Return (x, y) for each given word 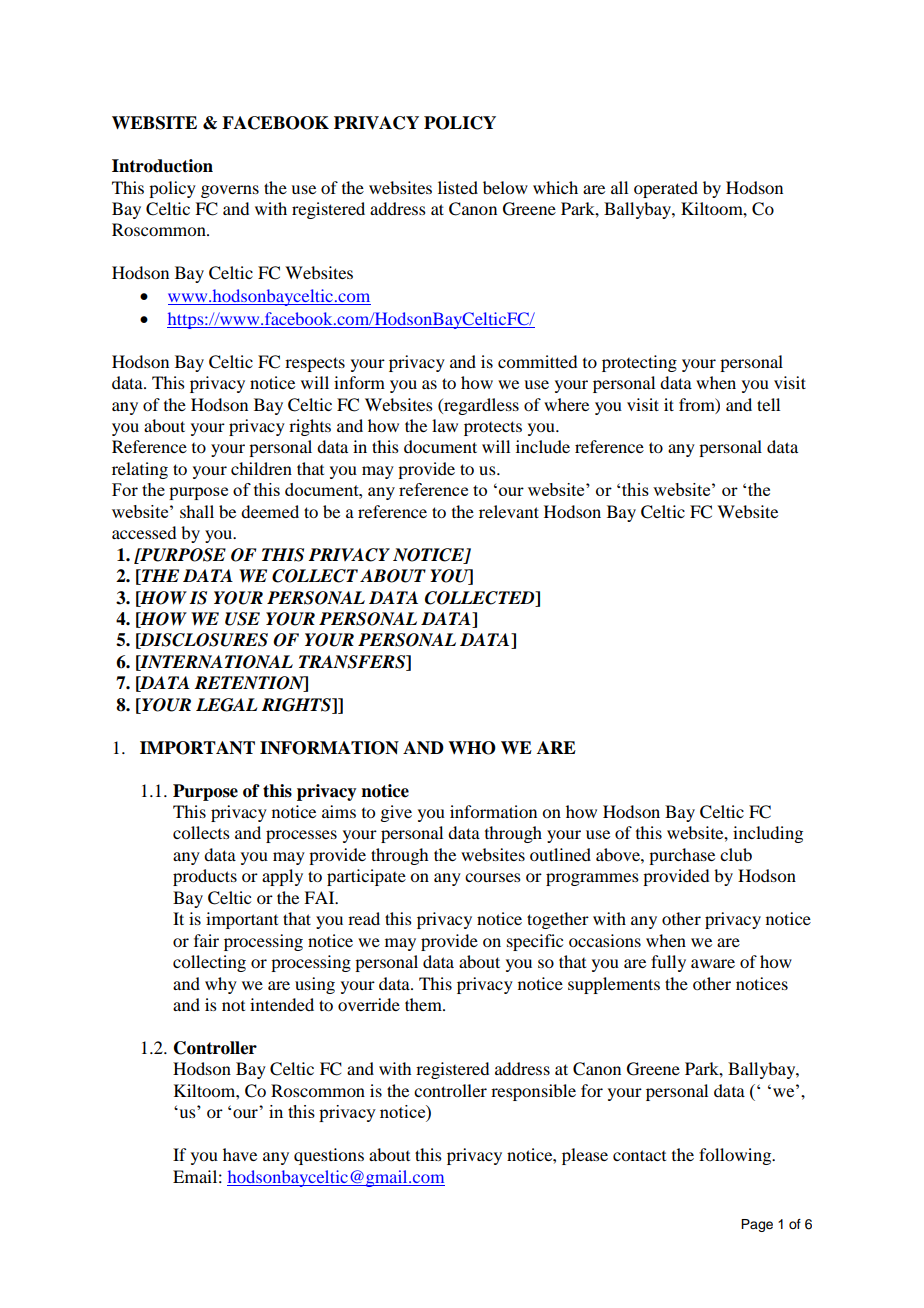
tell (768, 404)
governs (230, 191)
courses (493, 877)
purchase (682, 856)
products (205, 877)
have (240, 1154)
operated (666, 189)
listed (458, 187)
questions (329, 1156)
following (736, 1156)
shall (197, 511)
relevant (509, 511)
